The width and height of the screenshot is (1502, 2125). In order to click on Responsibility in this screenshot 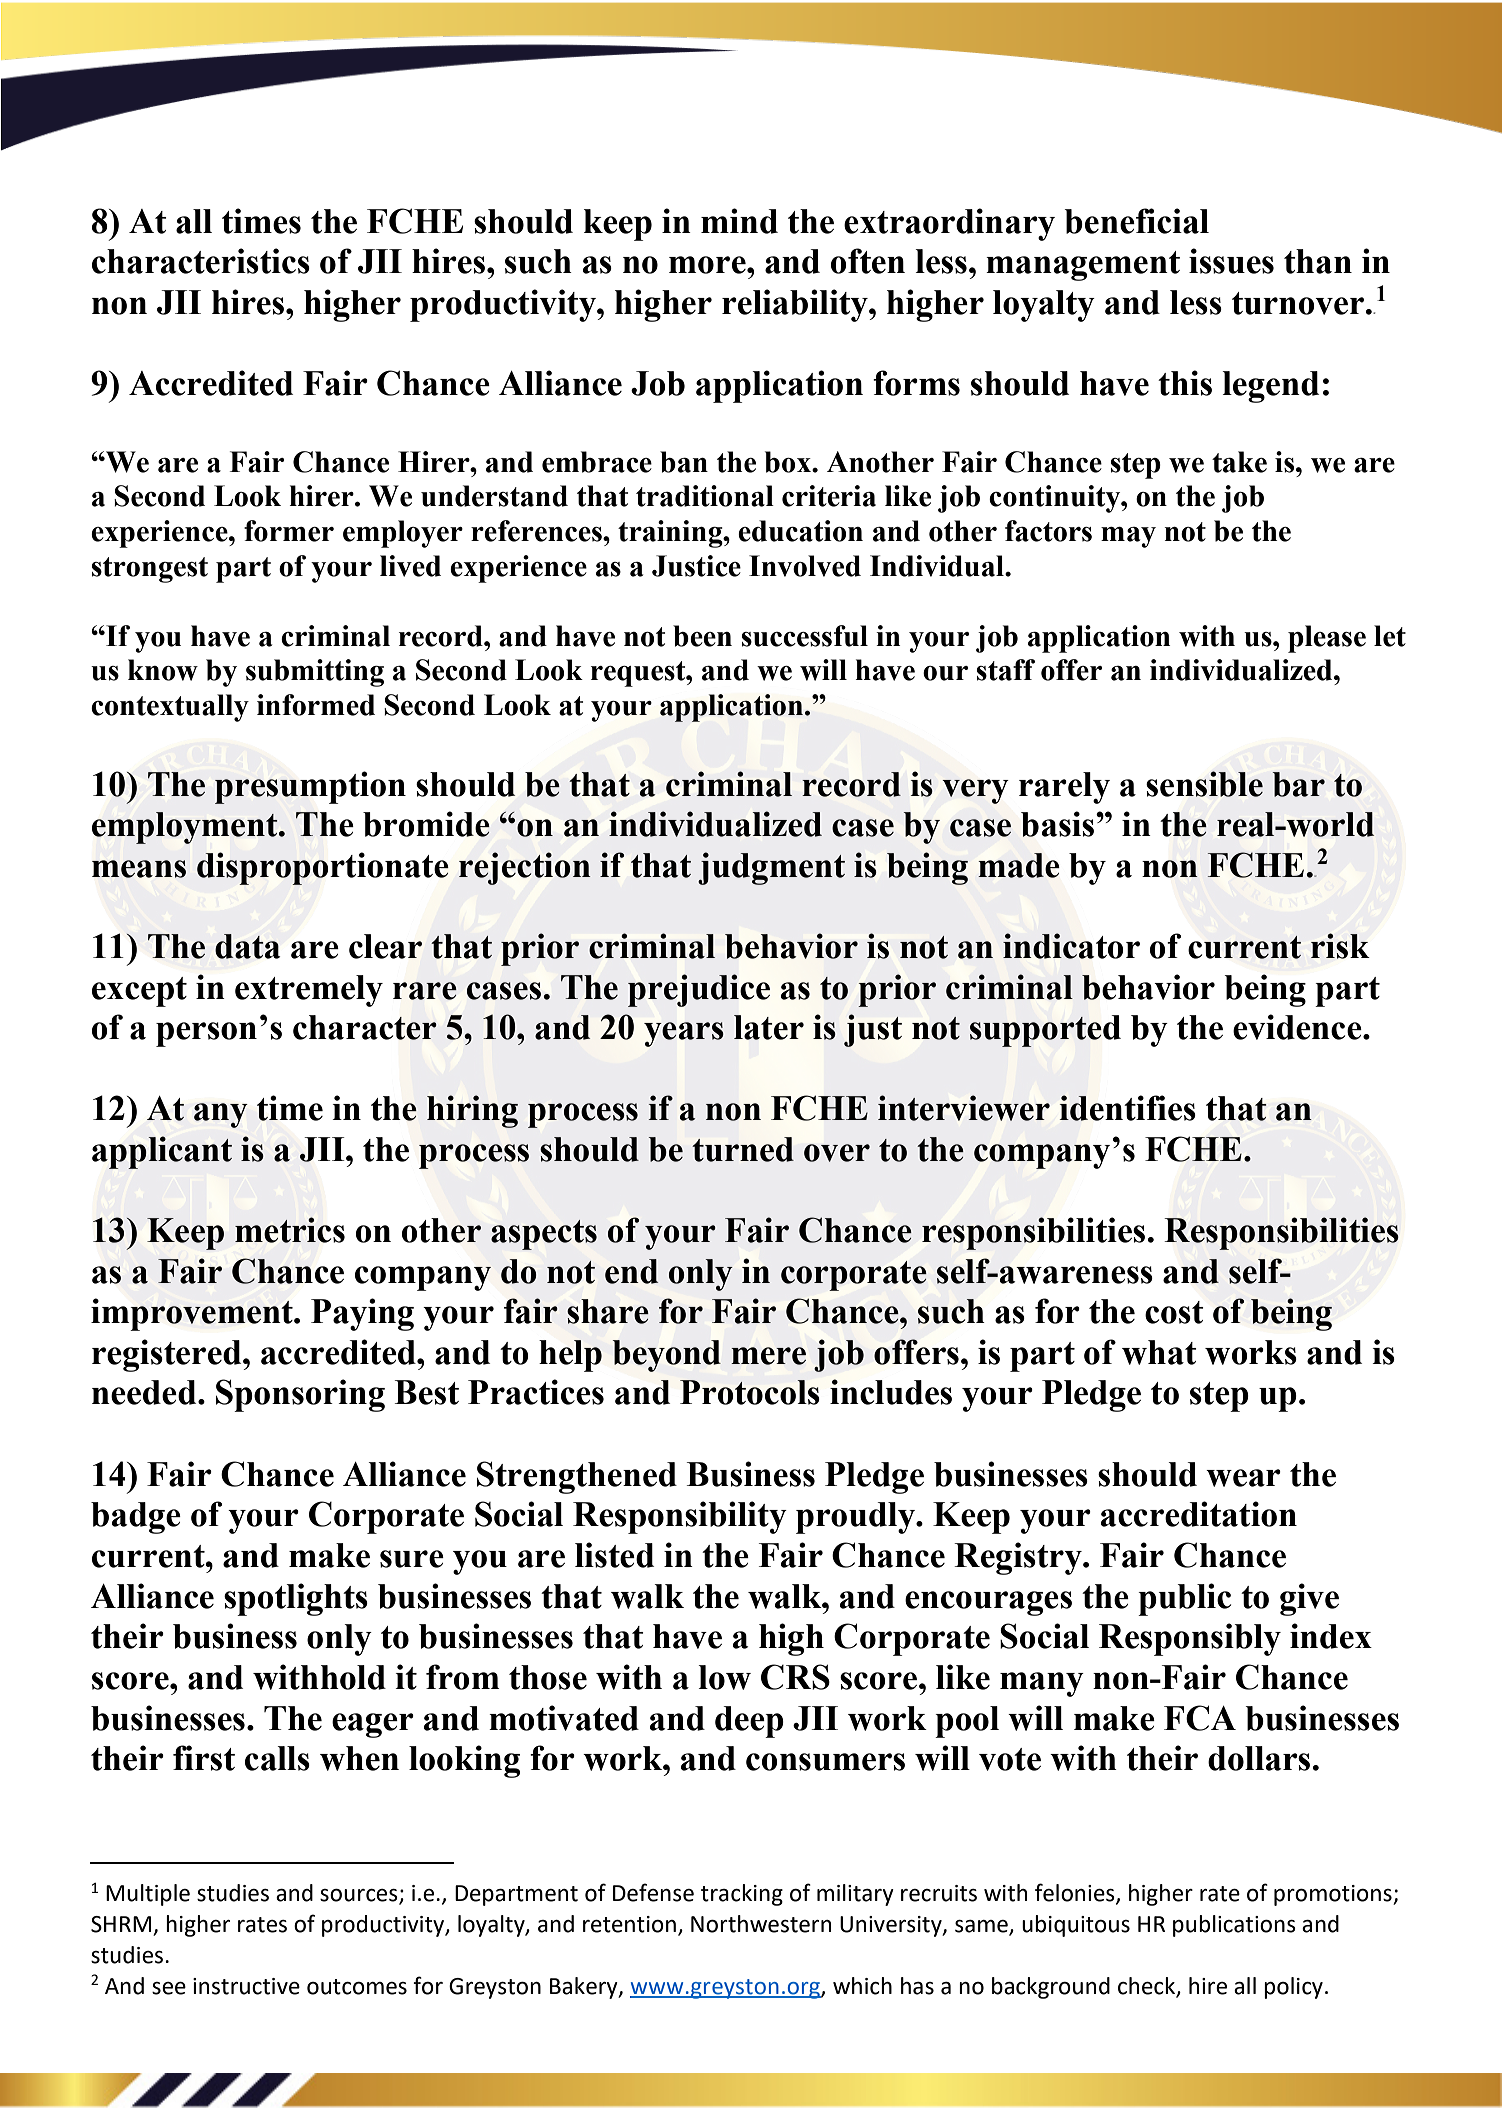, I will do `click(680, 1517)`.
